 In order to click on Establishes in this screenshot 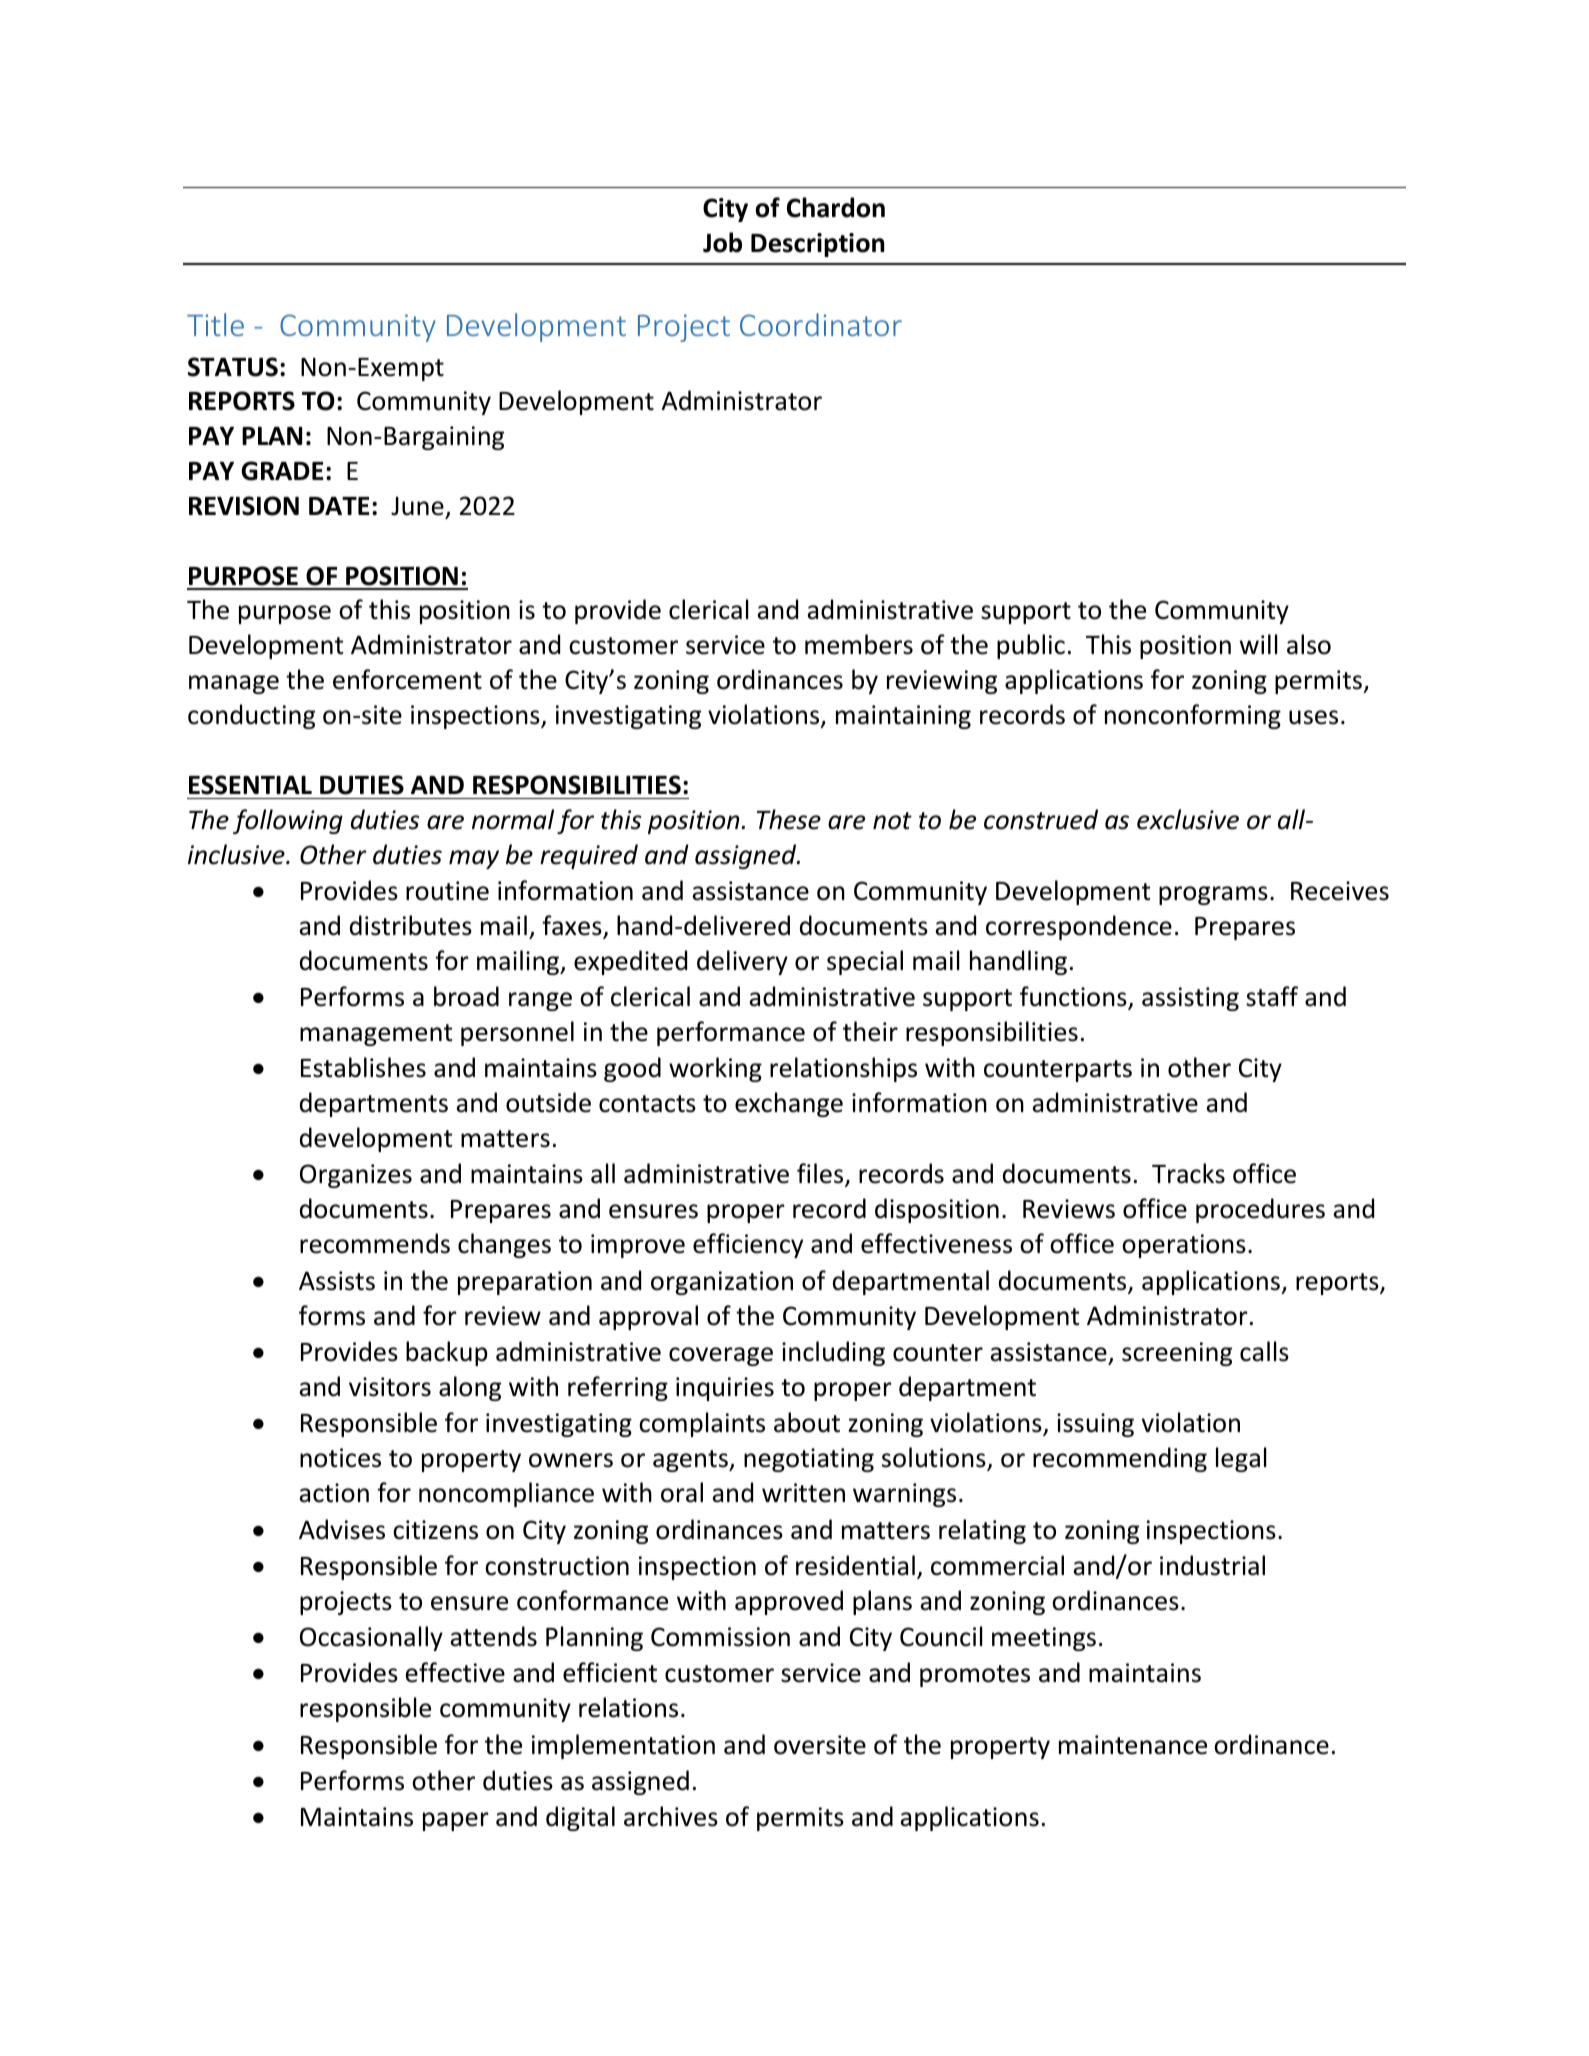, I will do `click(363, 1067)`.
